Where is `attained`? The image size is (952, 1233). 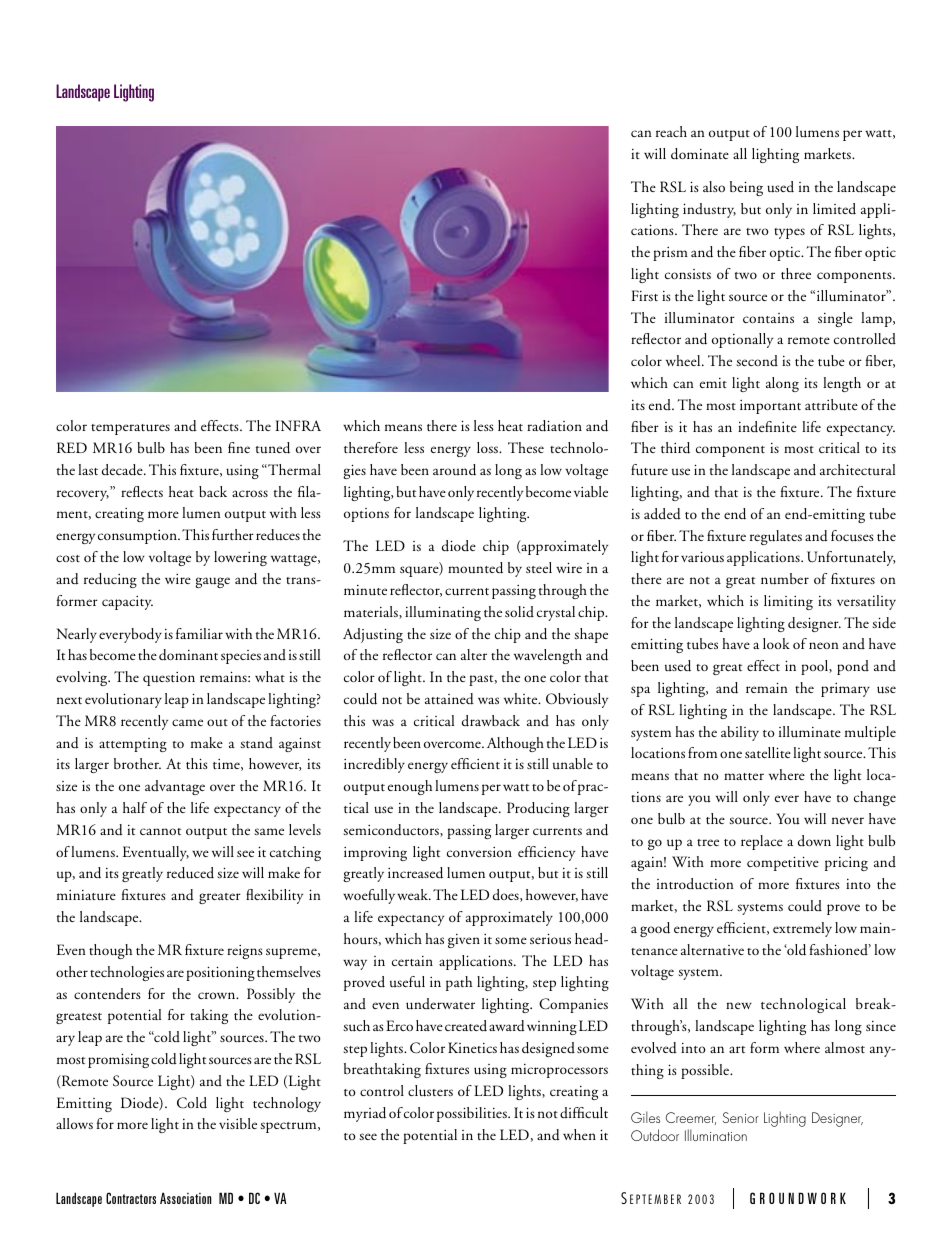 attained is located at coordinates (449, 699).
